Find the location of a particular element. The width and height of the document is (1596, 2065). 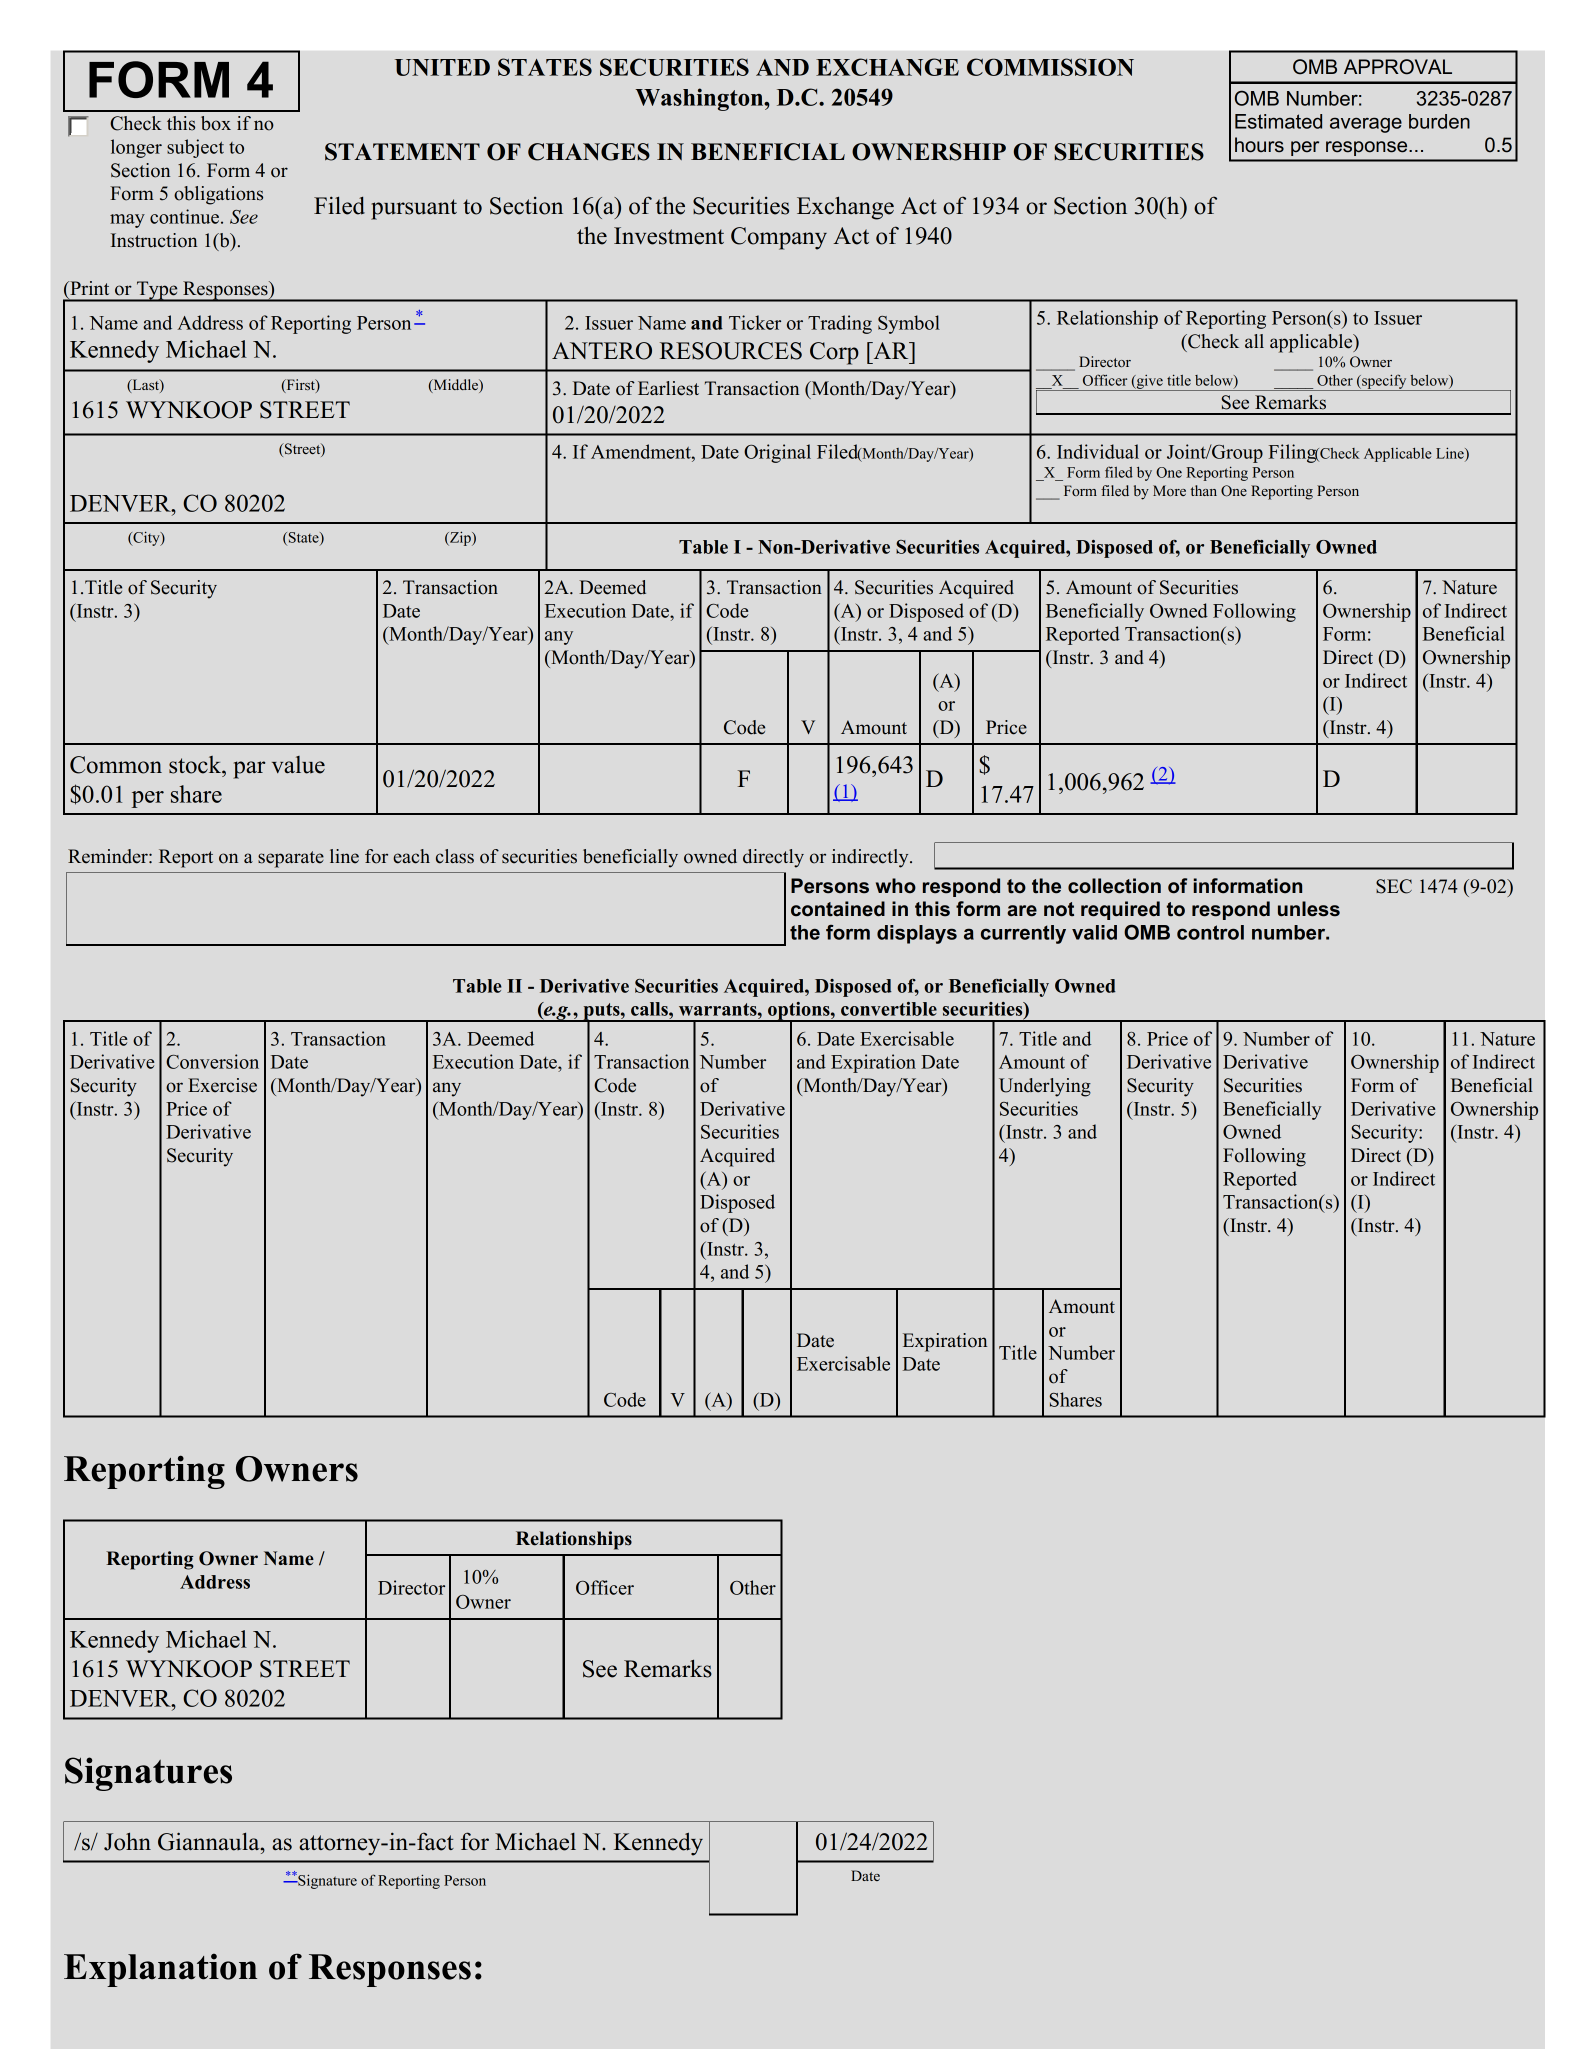

Estimated is located at coordinates (1278, 121).
